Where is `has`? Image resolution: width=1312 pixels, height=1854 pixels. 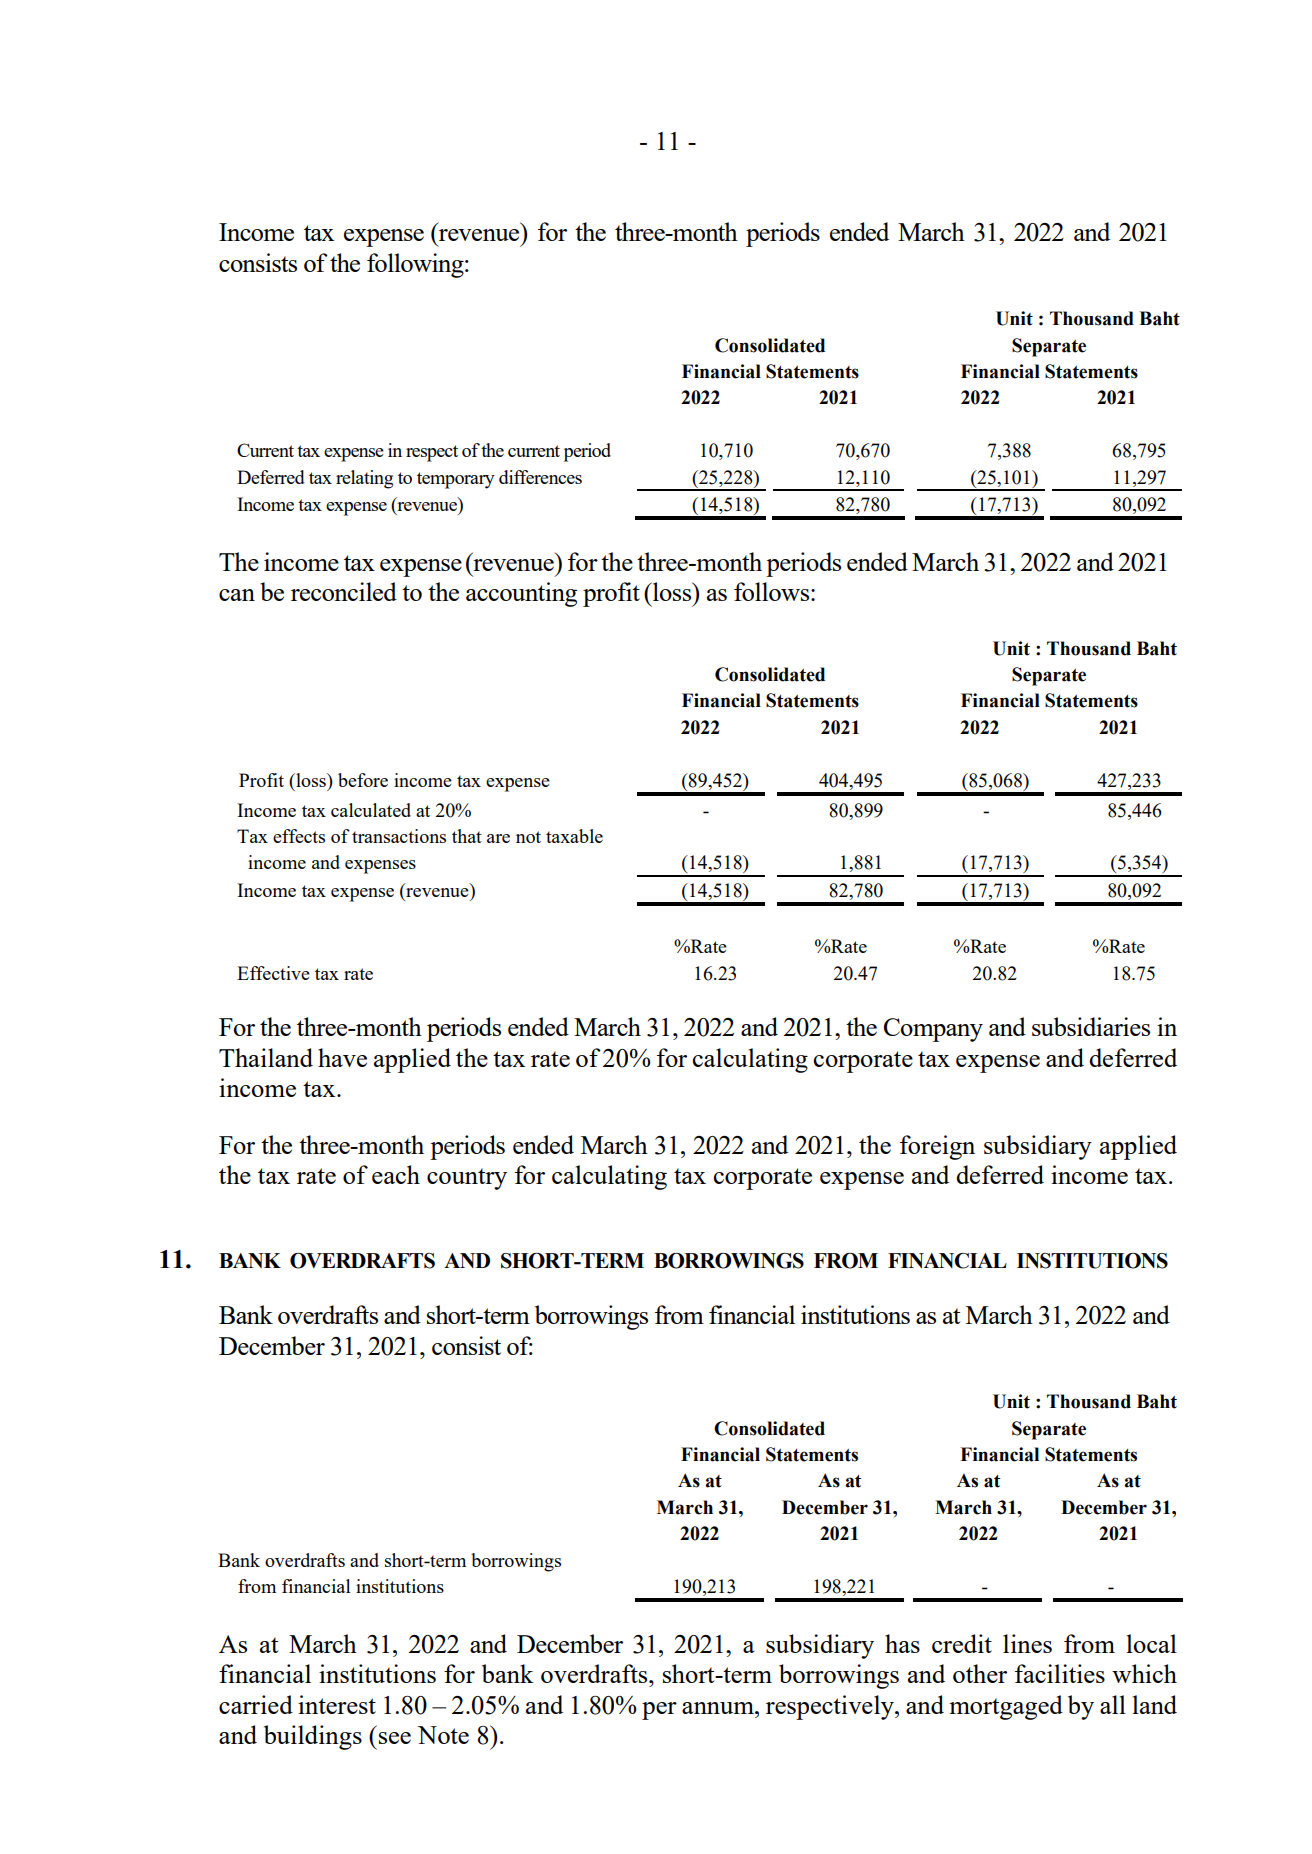
has is located at coordinates (902, 1643).
